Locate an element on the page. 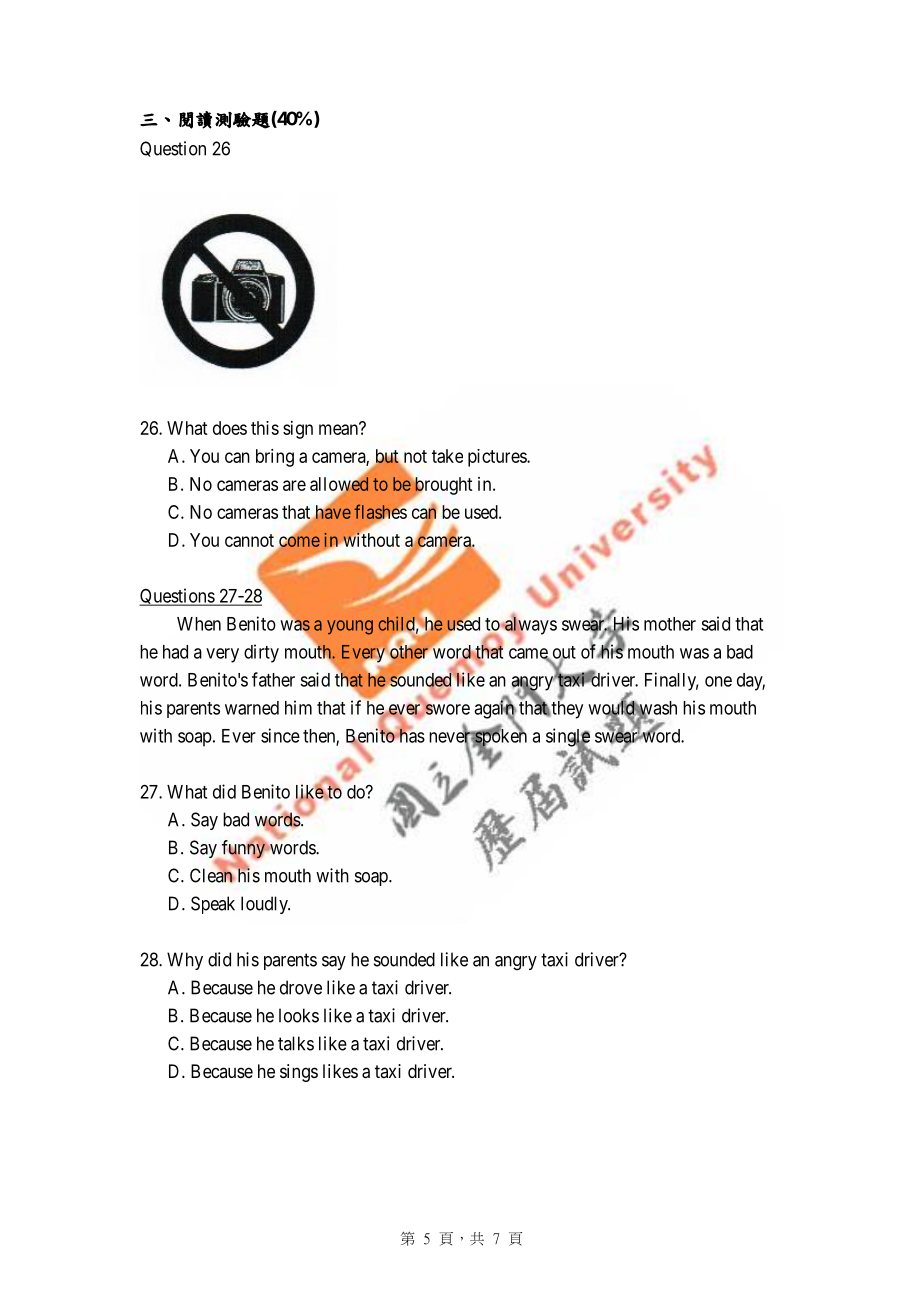 The image size is (924, 1308). does is located at coordinates (230, 428).
